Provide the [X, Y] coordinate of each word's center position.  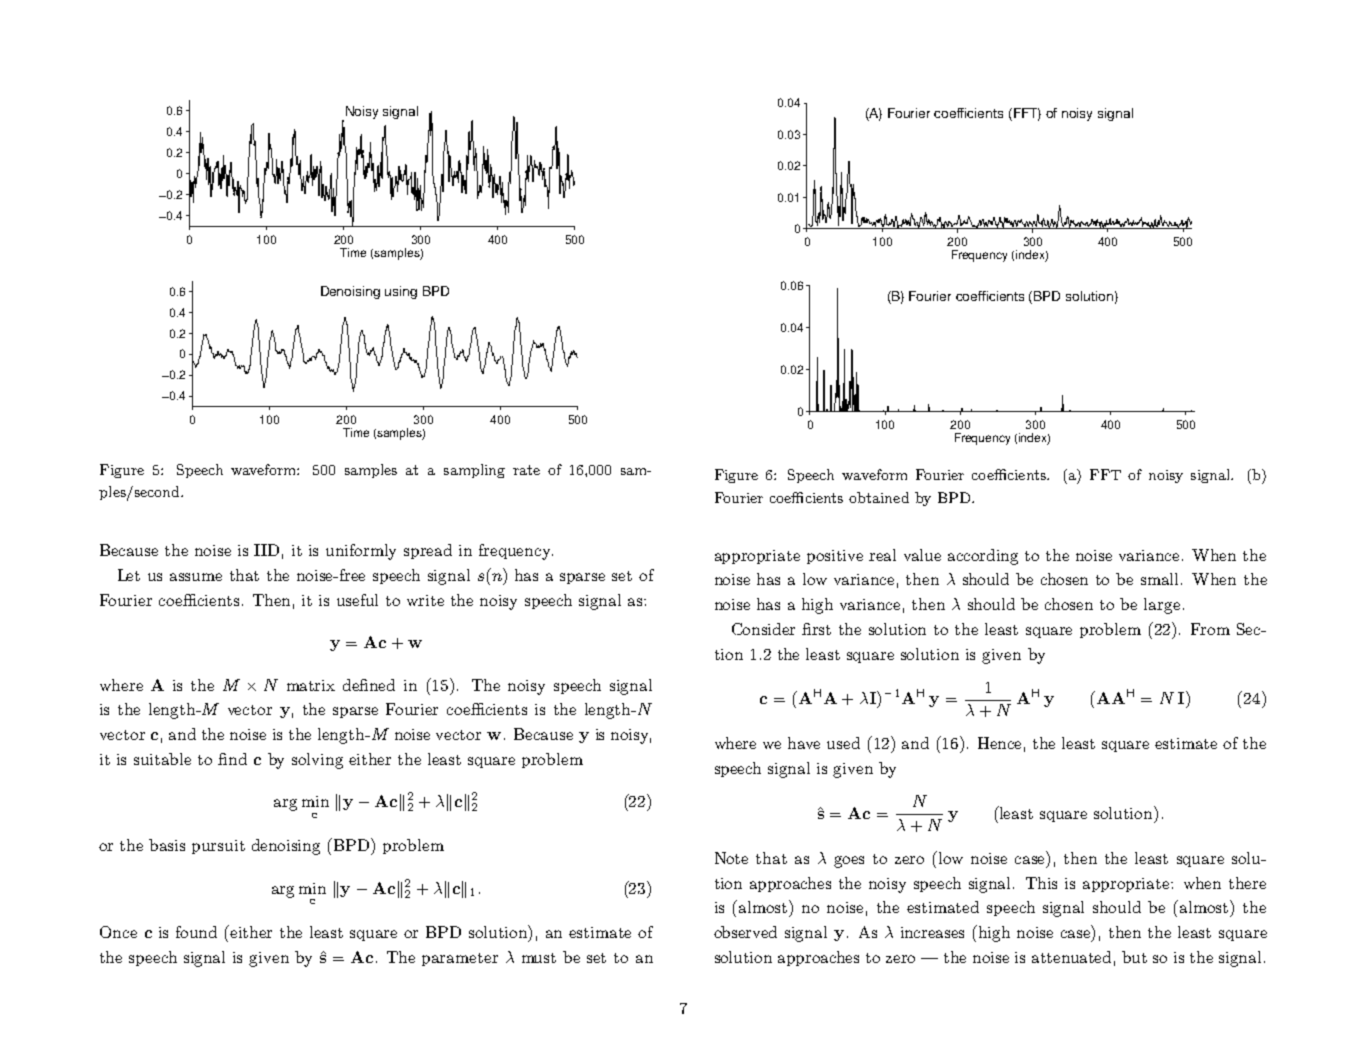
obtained [879, 497]
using [401, 292]
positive [835, 557]
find [232, 759]
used [843, 743]
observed [745, 932]
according [983, 557]
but [1134, 957]
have [804, 743]
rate [526, 470]
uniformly [361, 552]
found [196, 932]
